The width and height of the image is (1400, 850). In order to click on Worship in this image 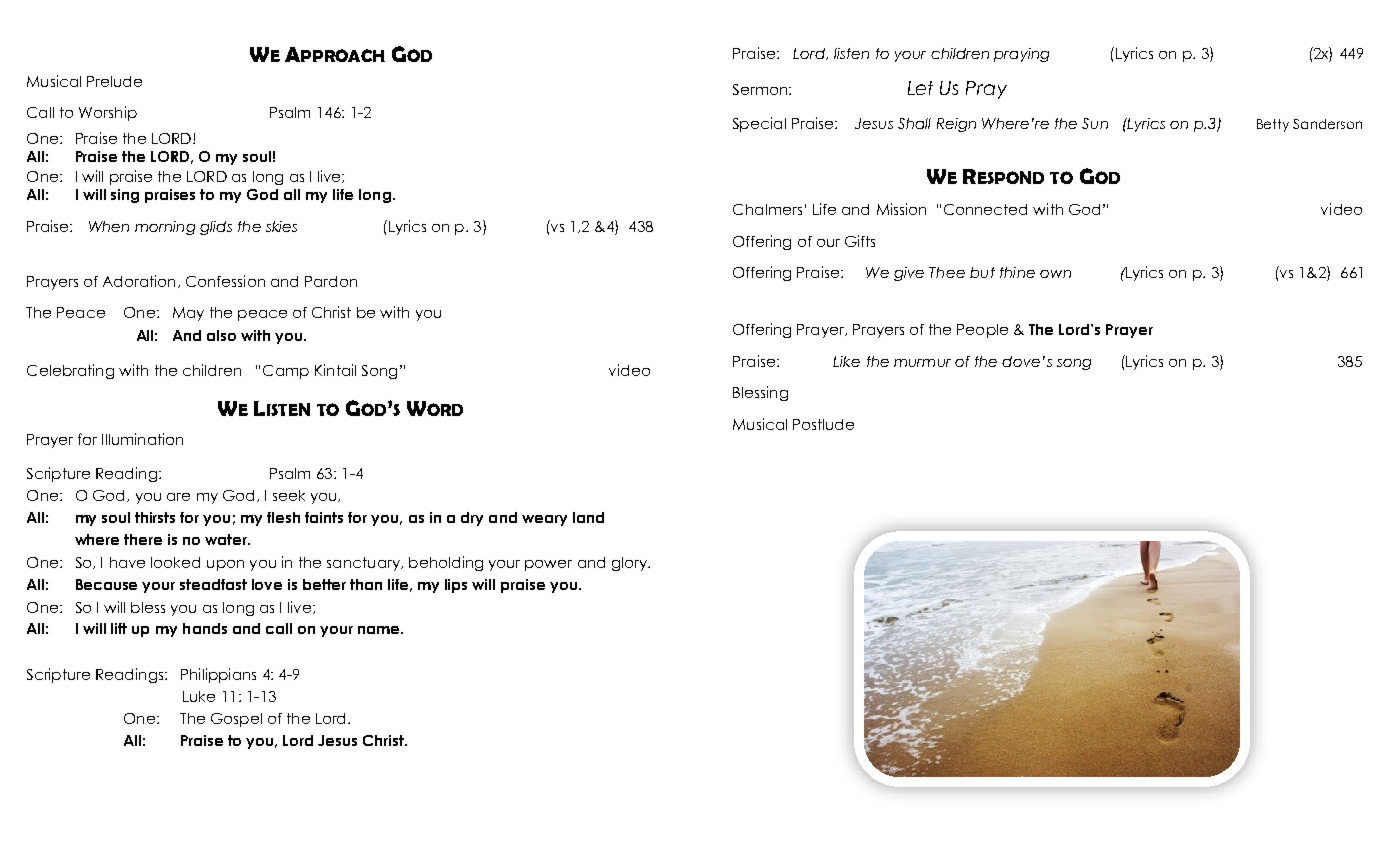, I will do `click(108, 113)`.
